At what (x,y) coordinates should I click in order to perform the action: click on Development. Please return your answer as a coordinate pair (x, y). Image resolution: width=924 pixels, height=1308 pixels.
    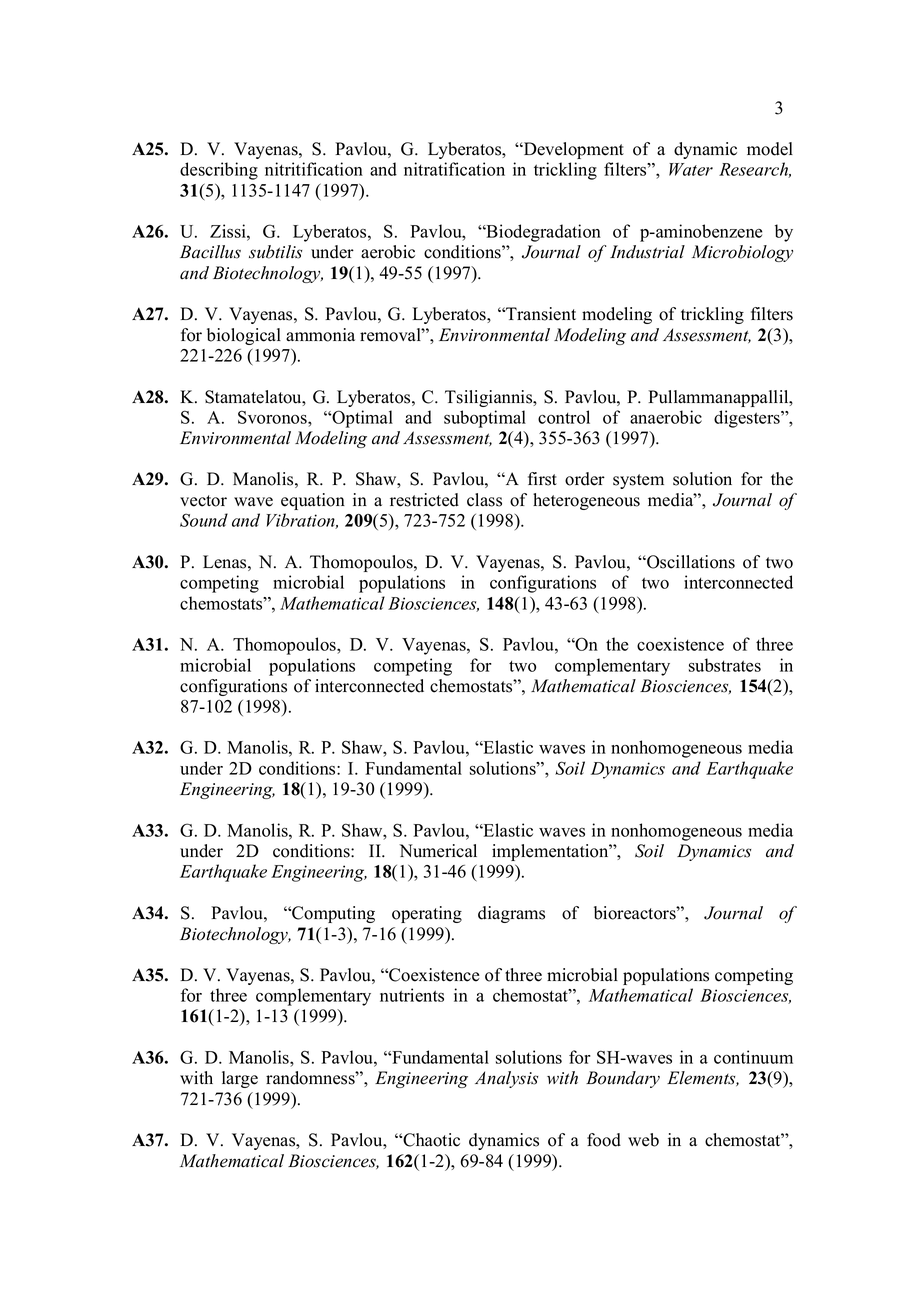
    Looking at the image, I should click on (573, 150).
